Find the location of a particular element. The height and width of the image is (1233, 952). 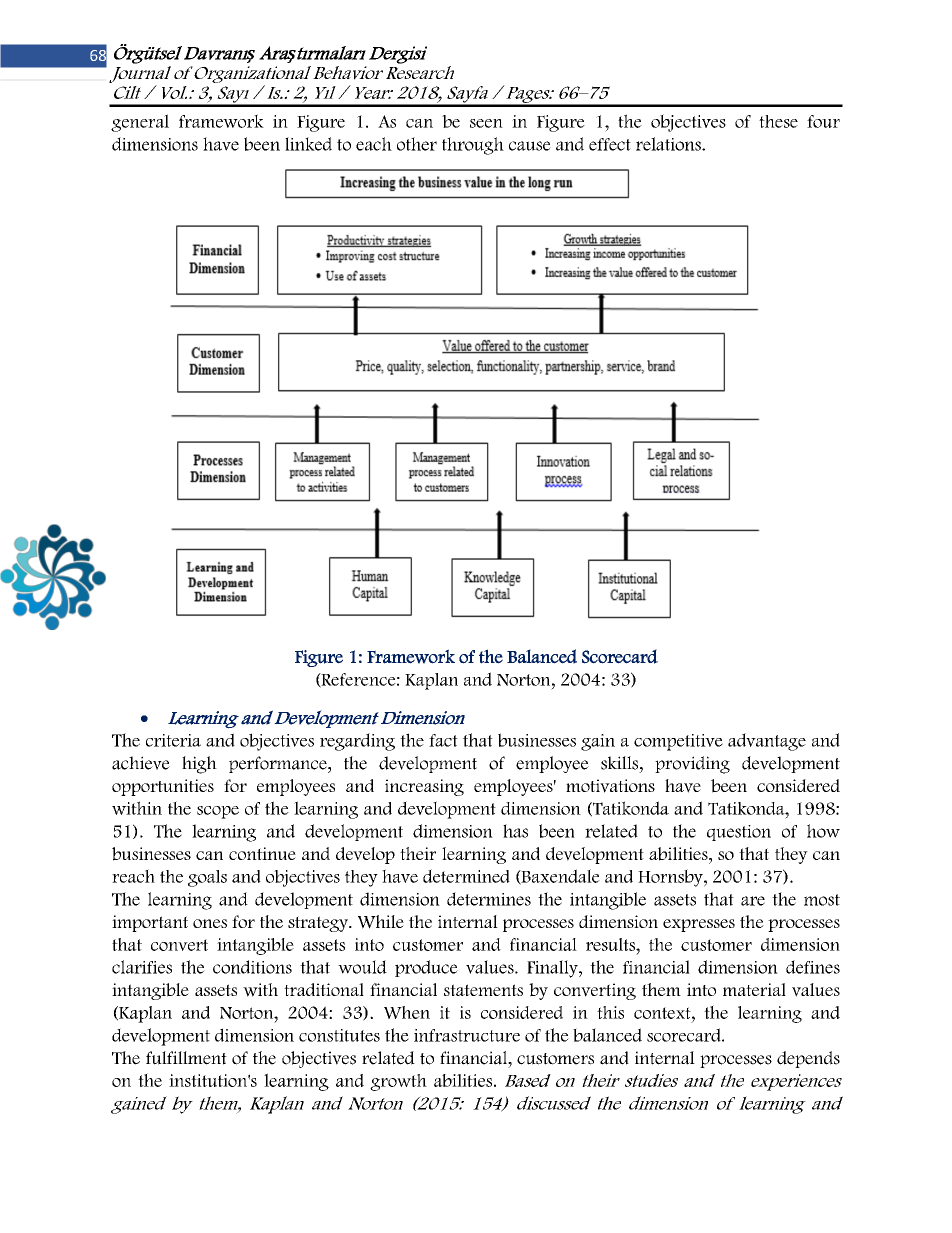

increasing is located at coordinates (424, 787).
